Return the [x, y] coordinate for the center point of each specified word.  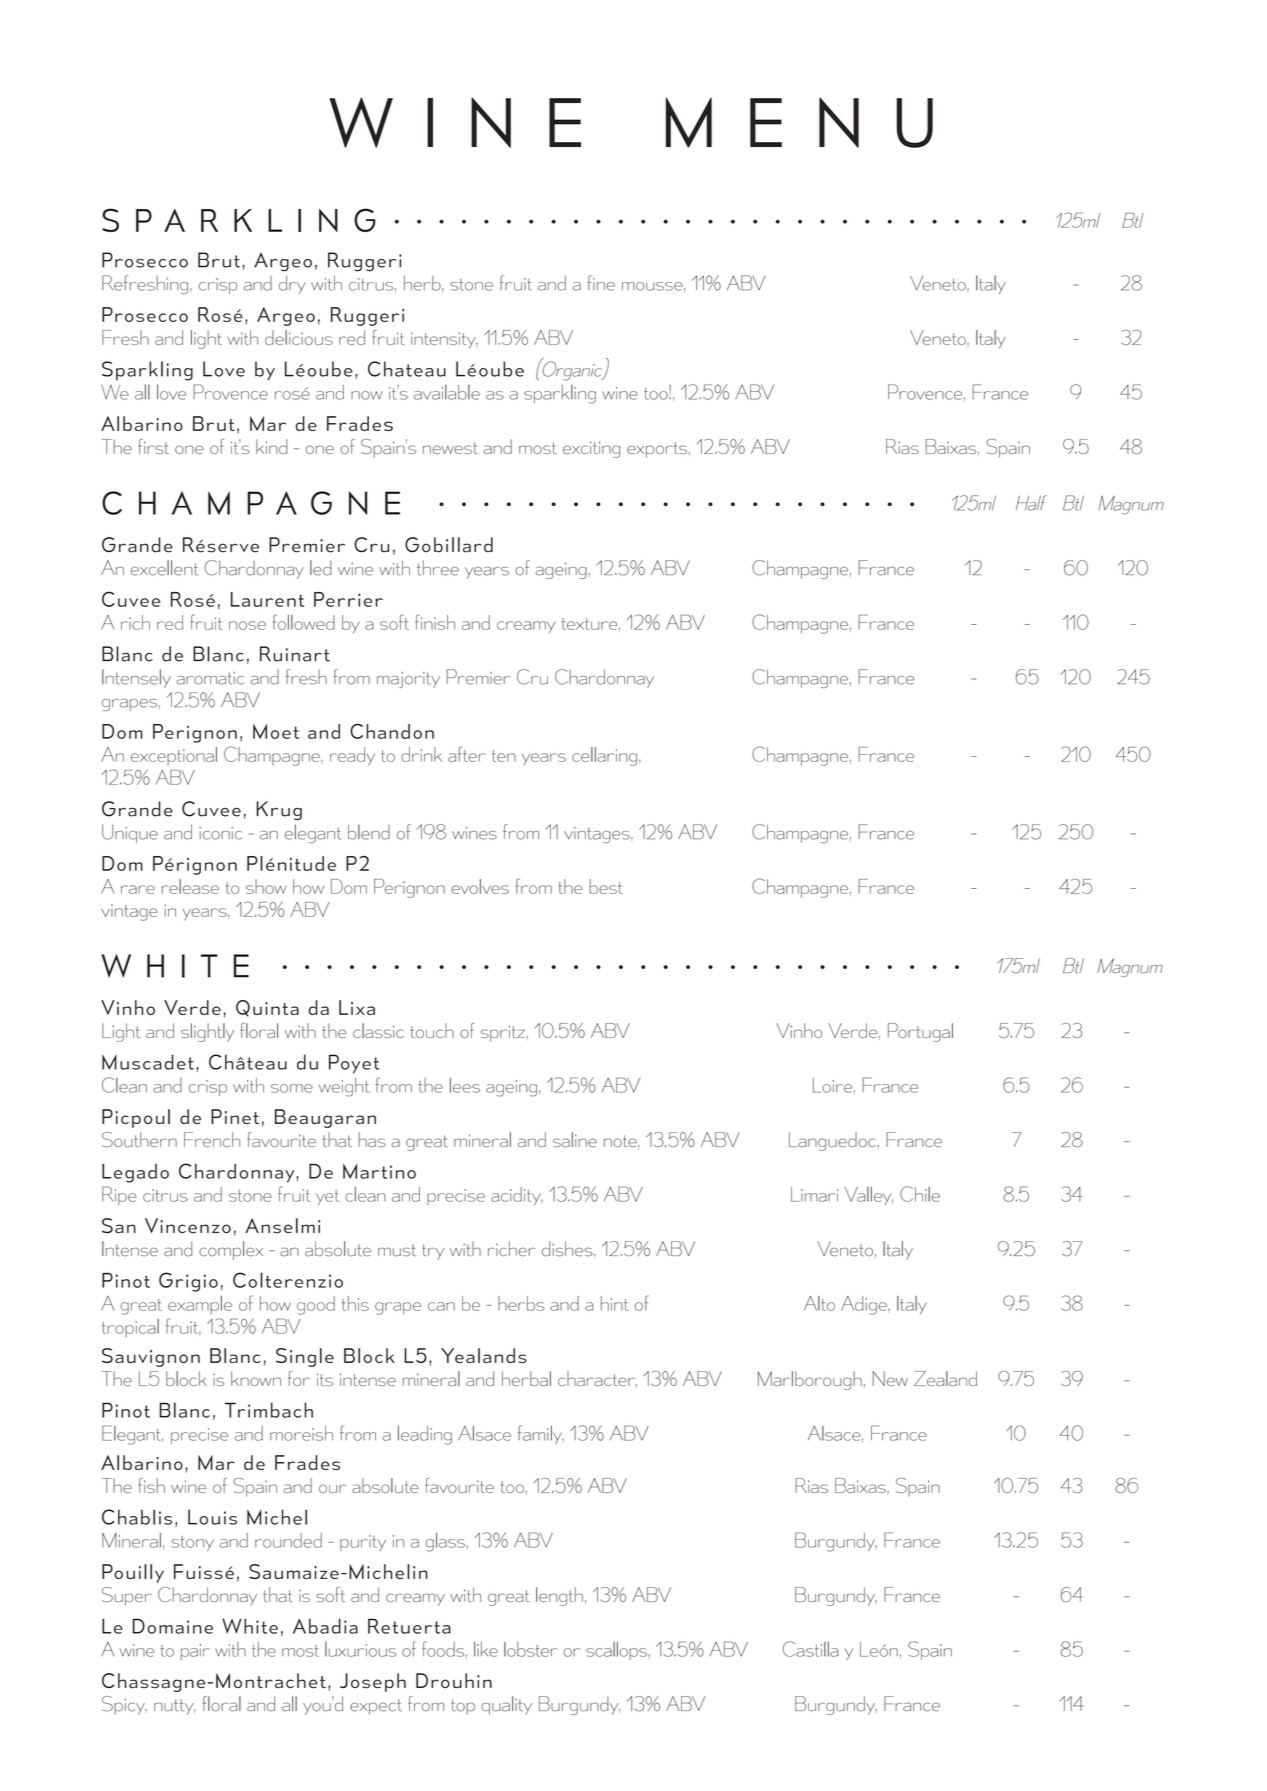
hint [615, 1303]
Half [1031, 503]
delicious [299, 337]
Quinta [267, 1008]
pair [195, 1652]
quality [507, 1705]
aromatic [210, 678]
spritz [503, 1033]
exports [657, 450]
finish [435, 622]
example [200, 1305]
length [559, 1596]
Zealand [945, 1378]
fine [601, 283]
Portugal [920, 1032]
